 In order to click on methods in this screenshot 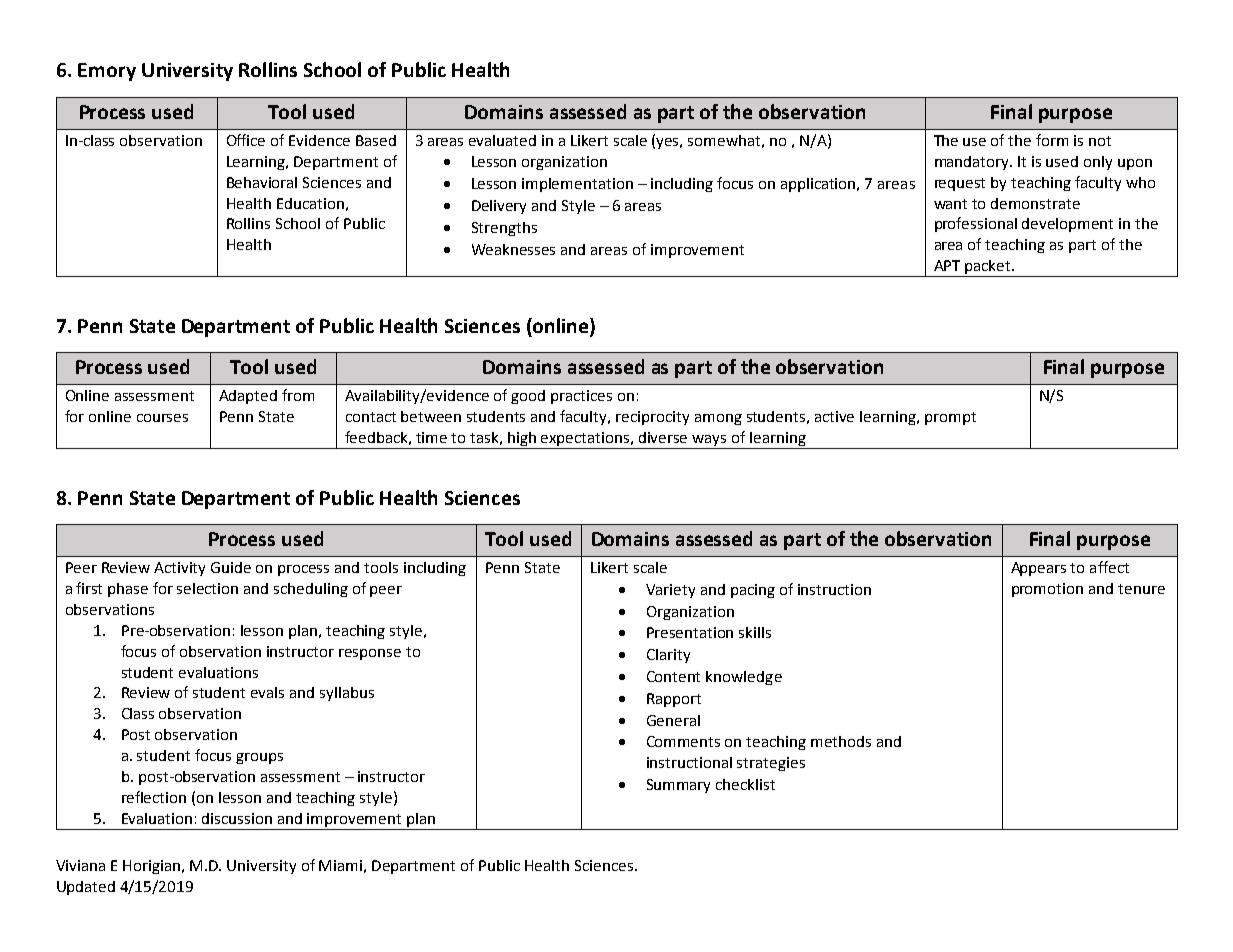, I will do `click(841, 741)`.
